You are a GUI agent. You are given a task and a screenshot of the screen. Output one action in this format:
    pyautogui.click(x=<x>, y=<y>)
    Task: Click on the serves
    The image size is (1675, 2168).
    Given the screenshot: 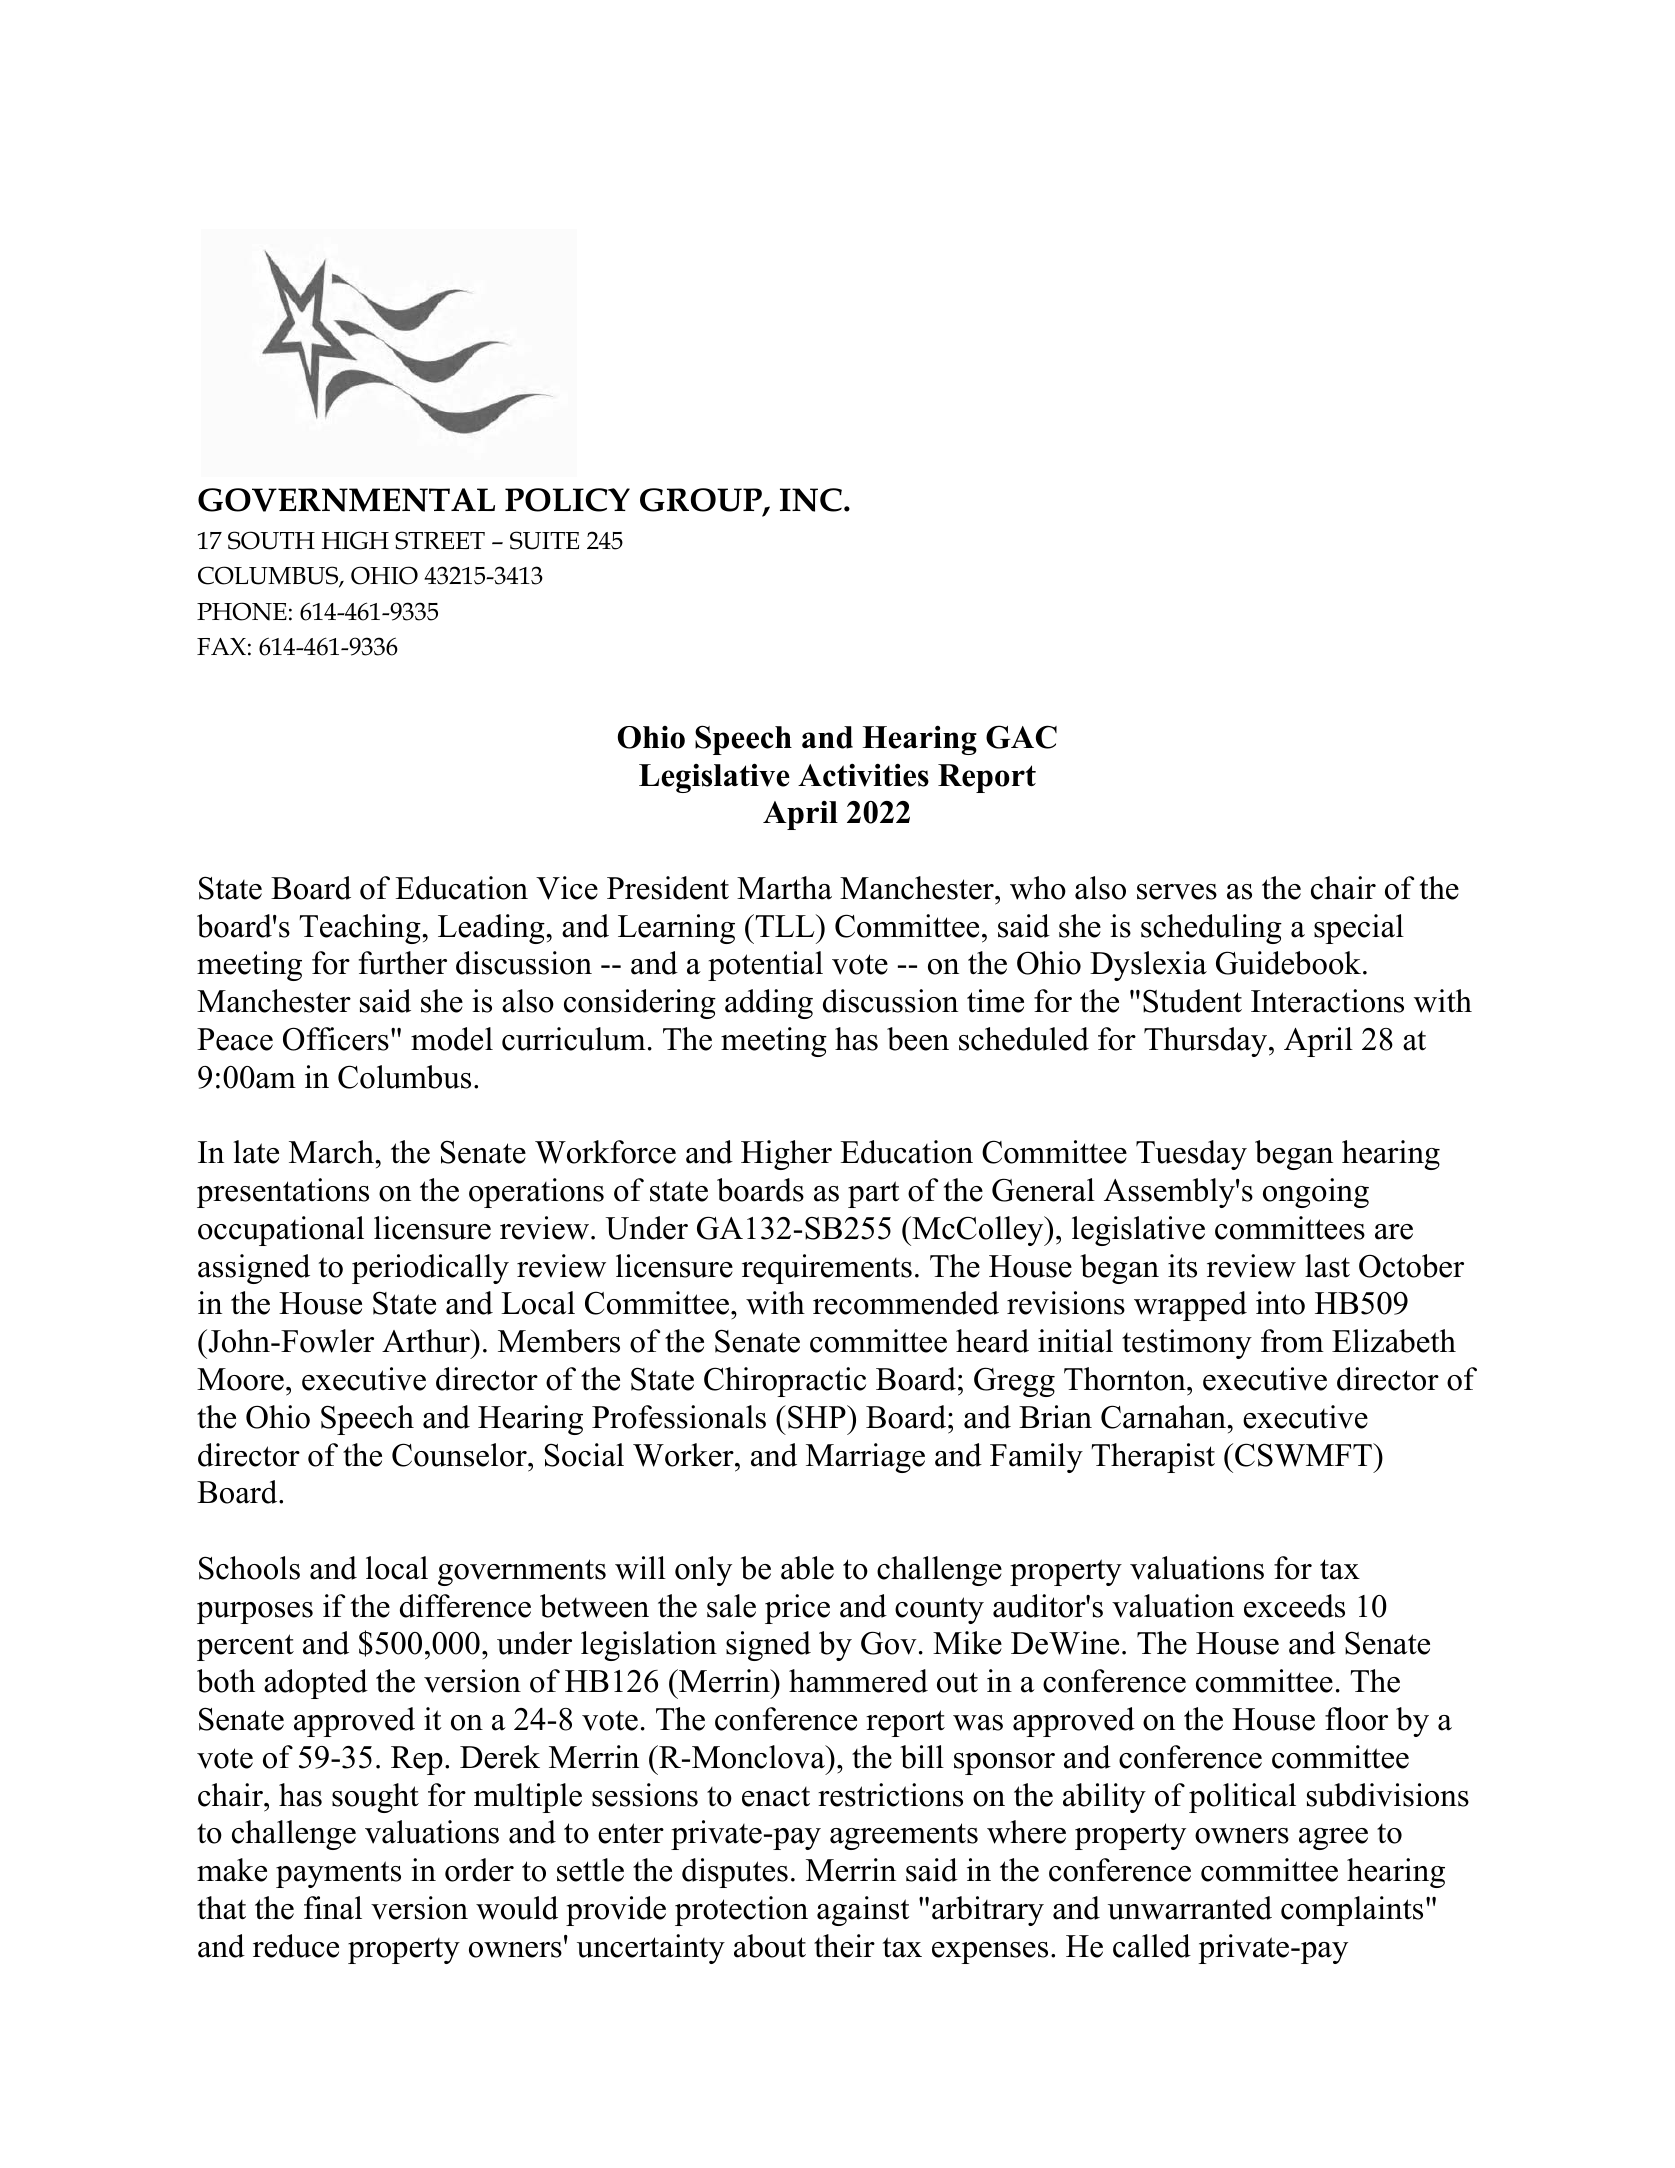 What is the action you would take?
    pyautogui.click(x=1177, y=892)
